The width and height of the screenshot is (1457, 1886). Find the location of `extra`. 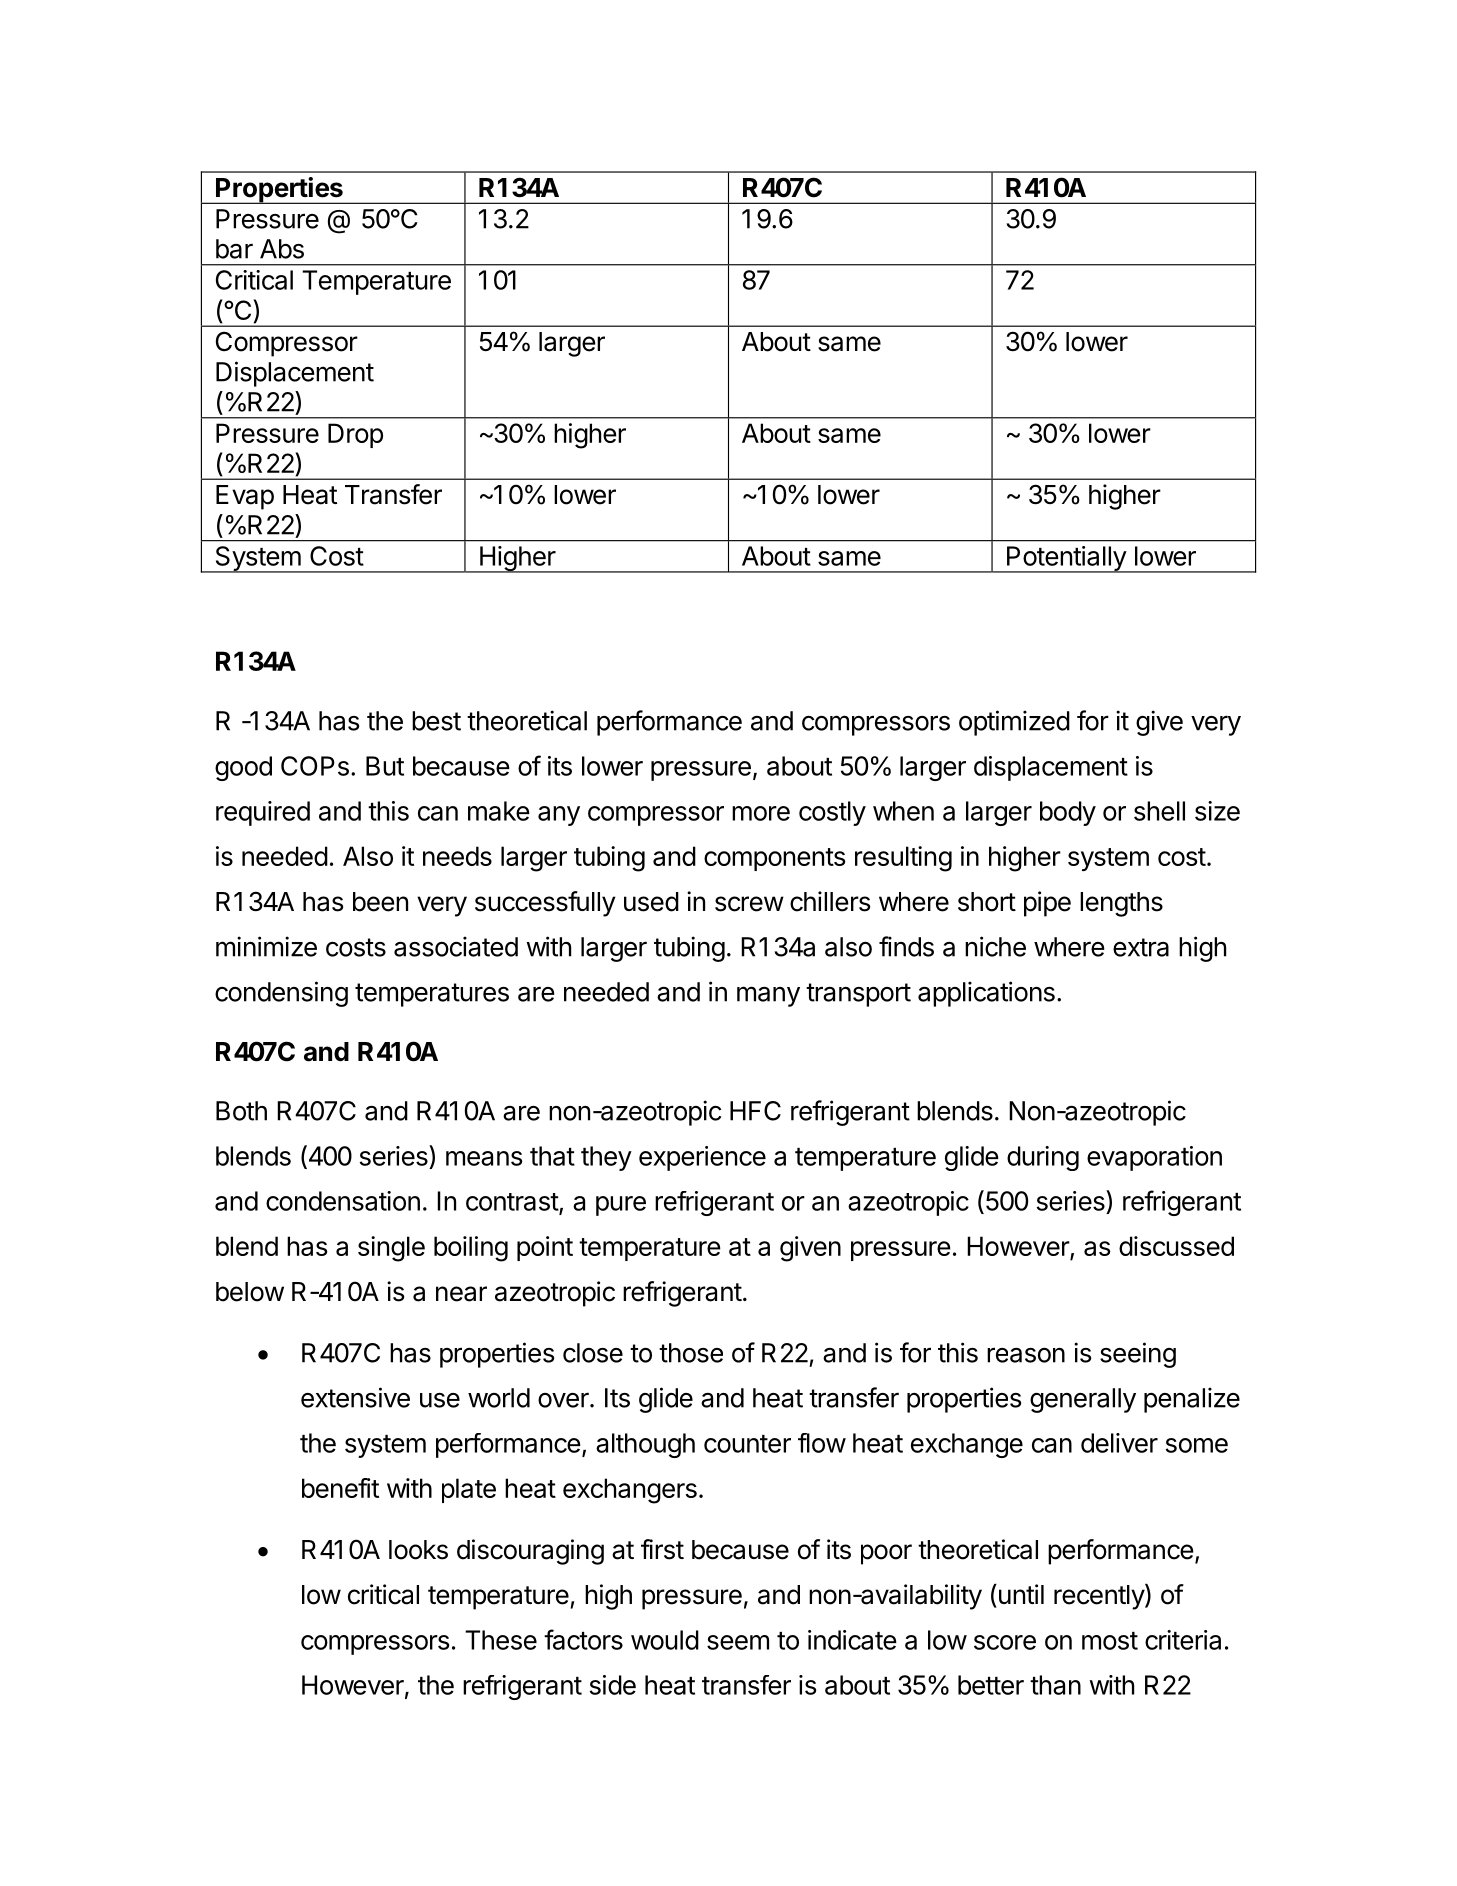

extra is located at coordinates (1141, 947).
